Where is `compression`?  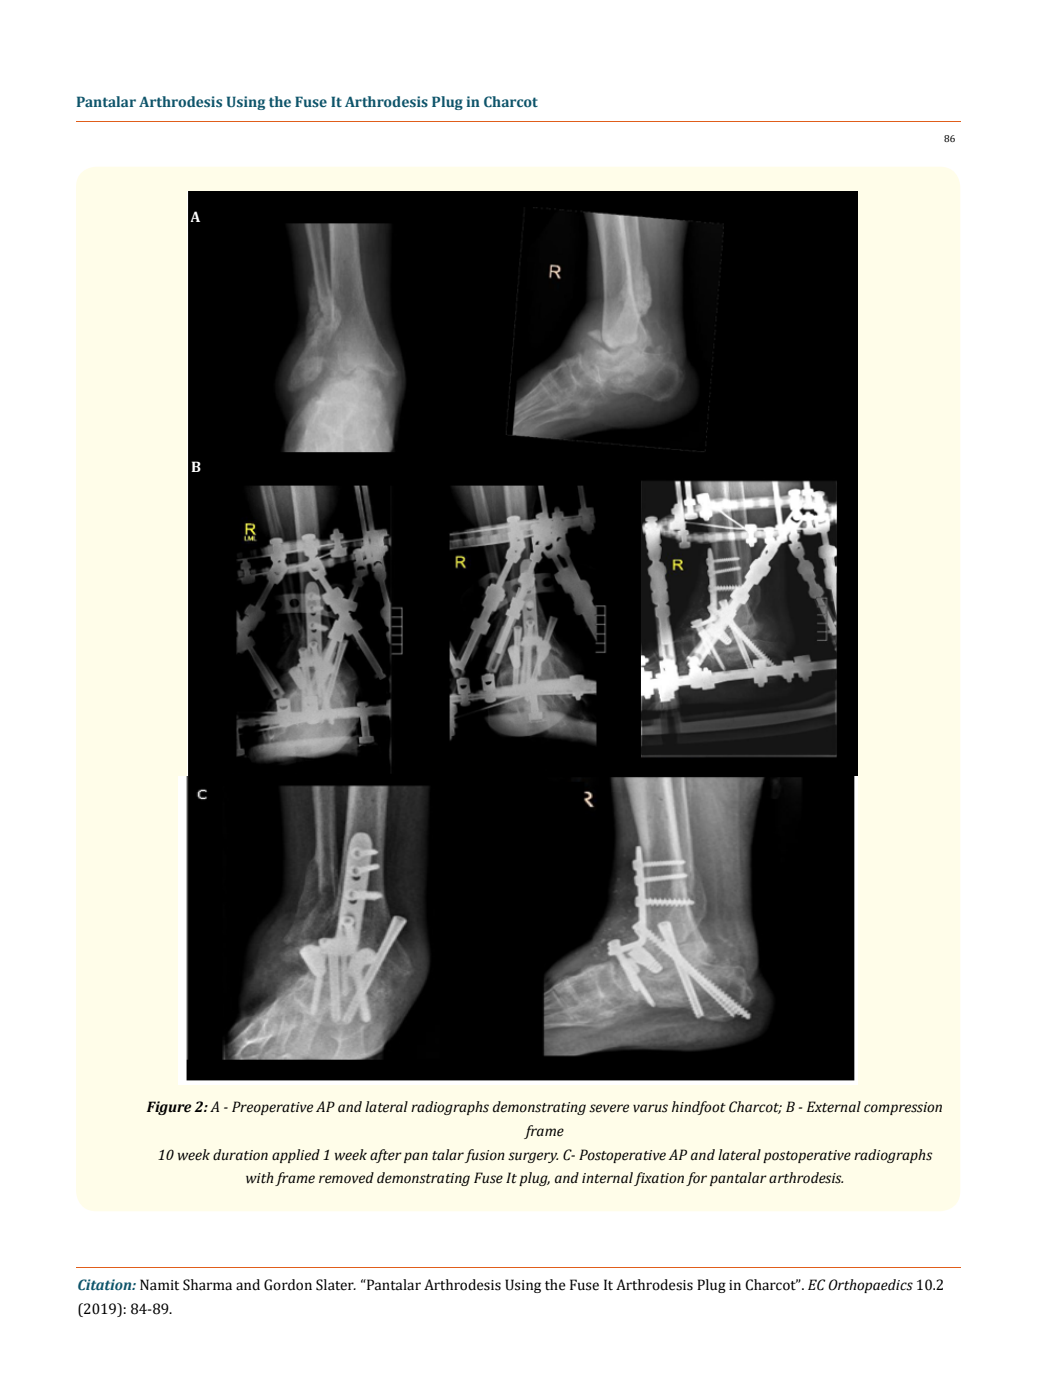
compression is located at coordinates (903, 1108).
